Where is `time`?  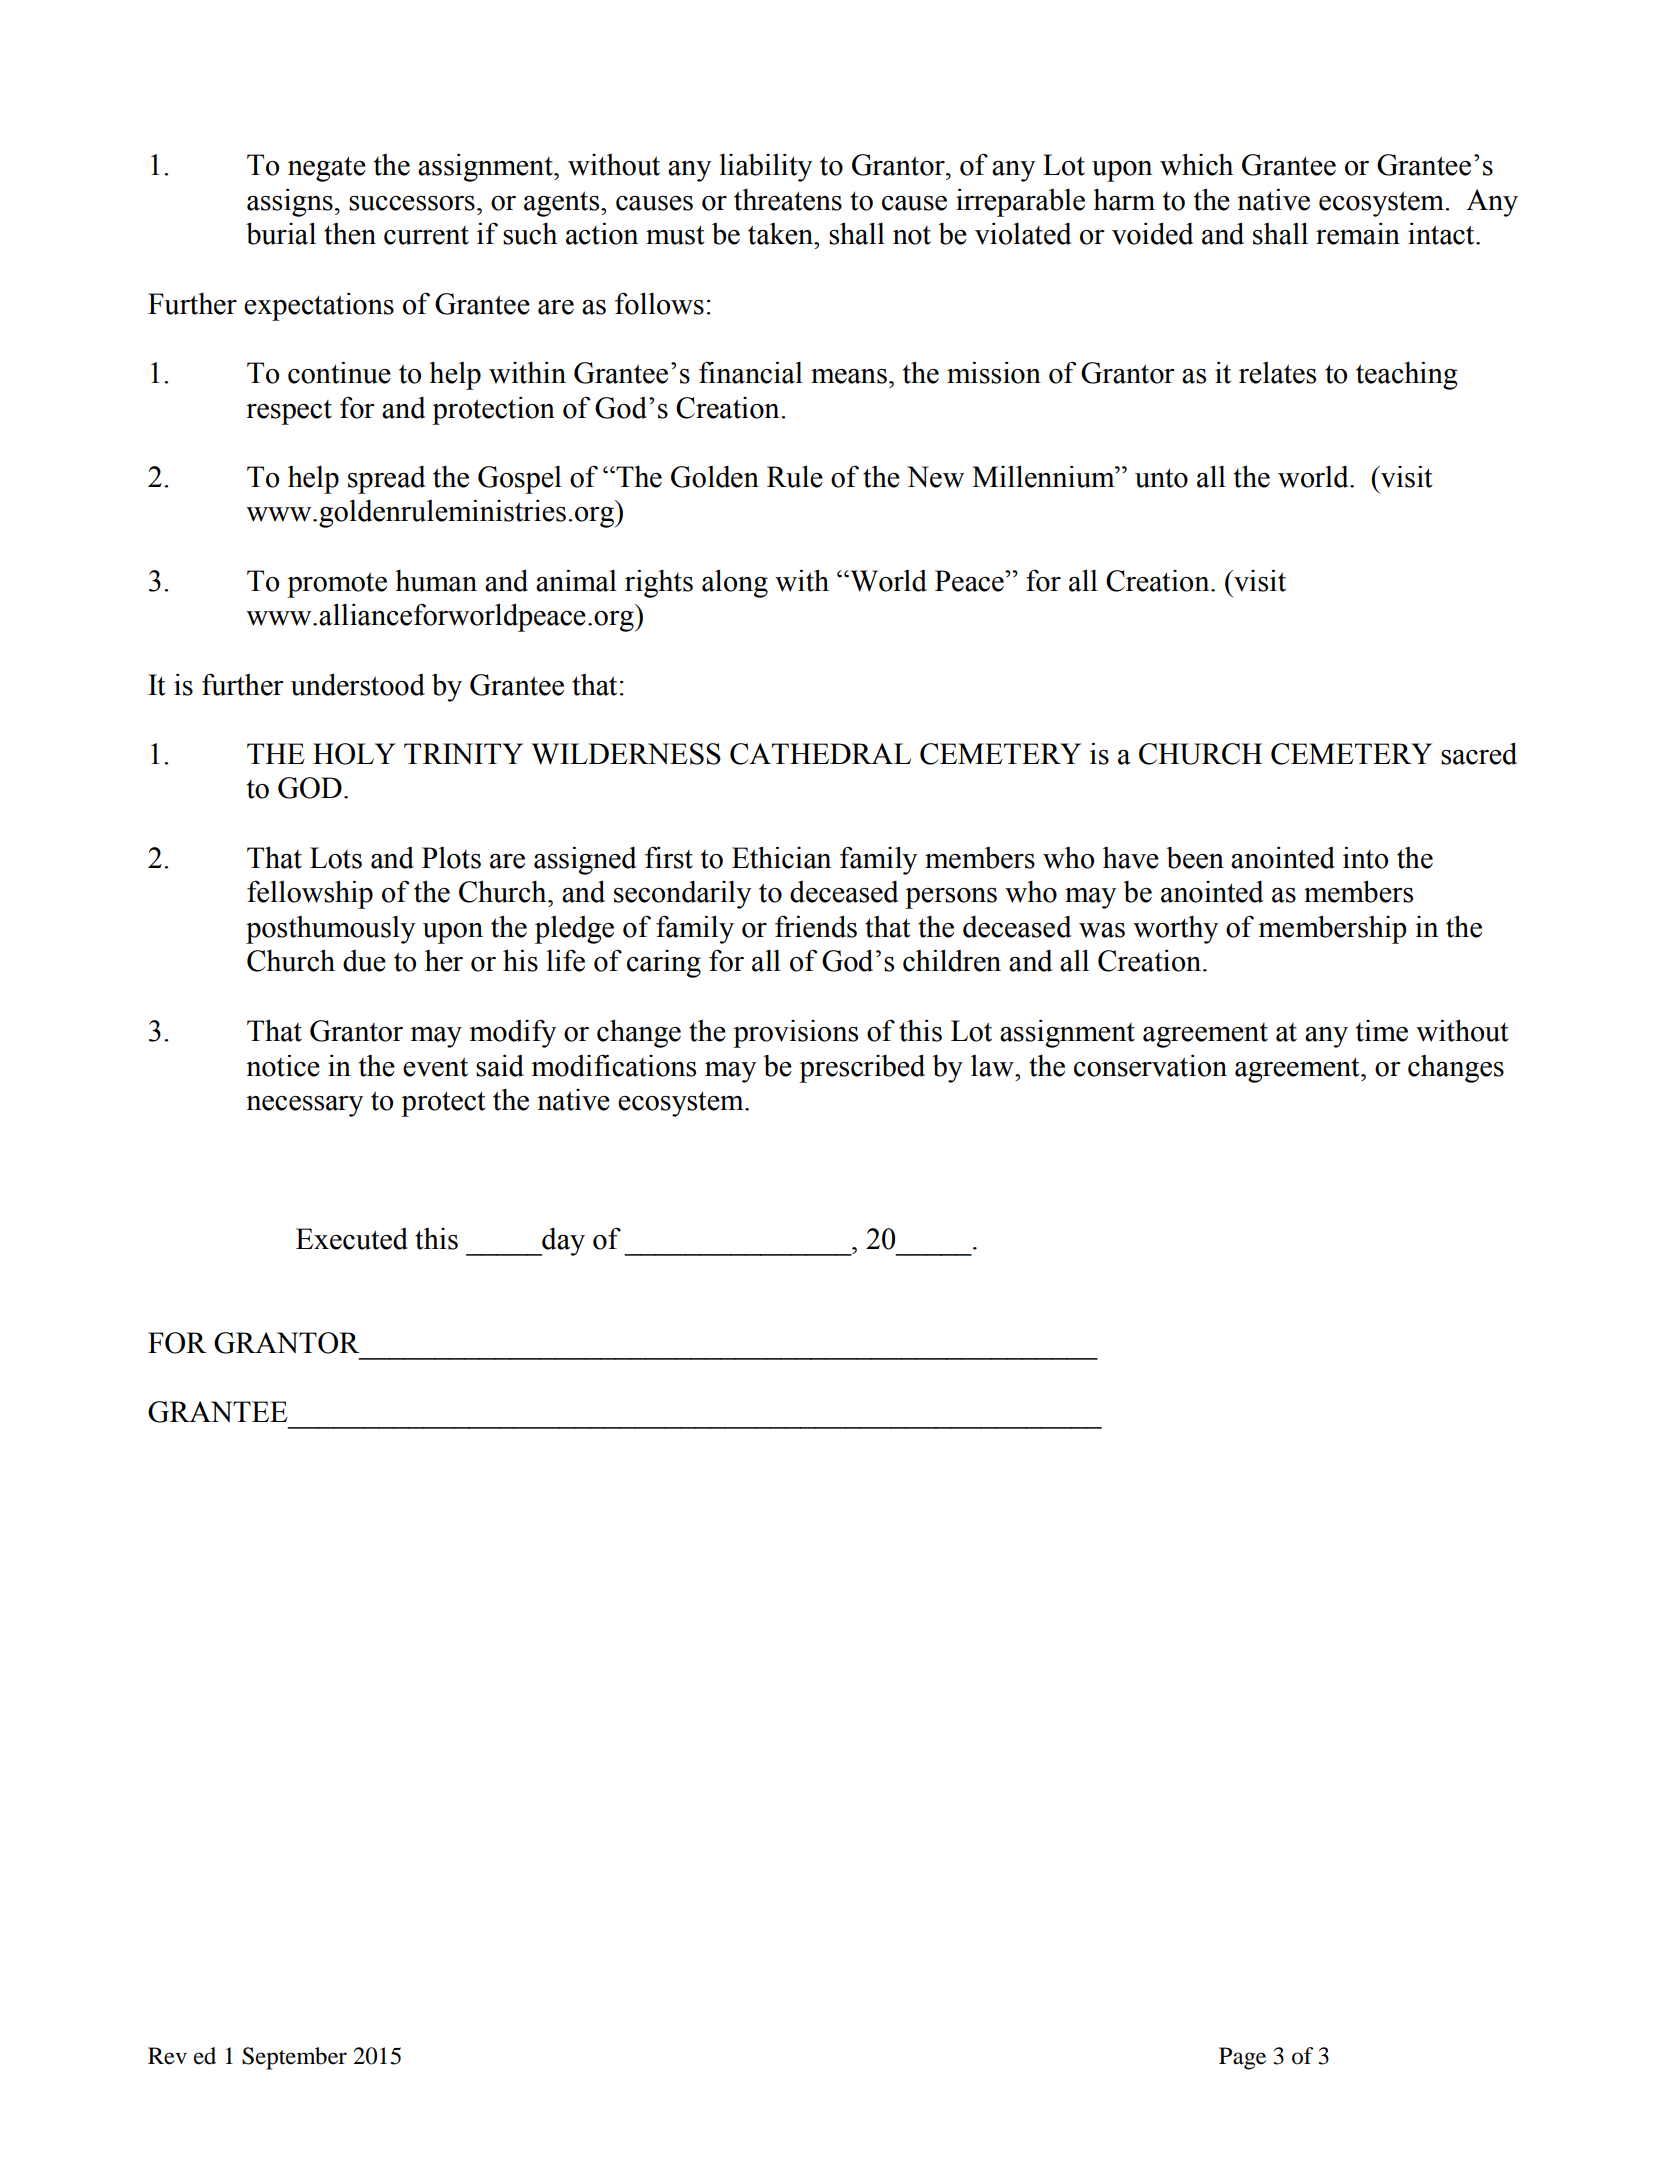 time is located at coordinates (1382, 1031).
